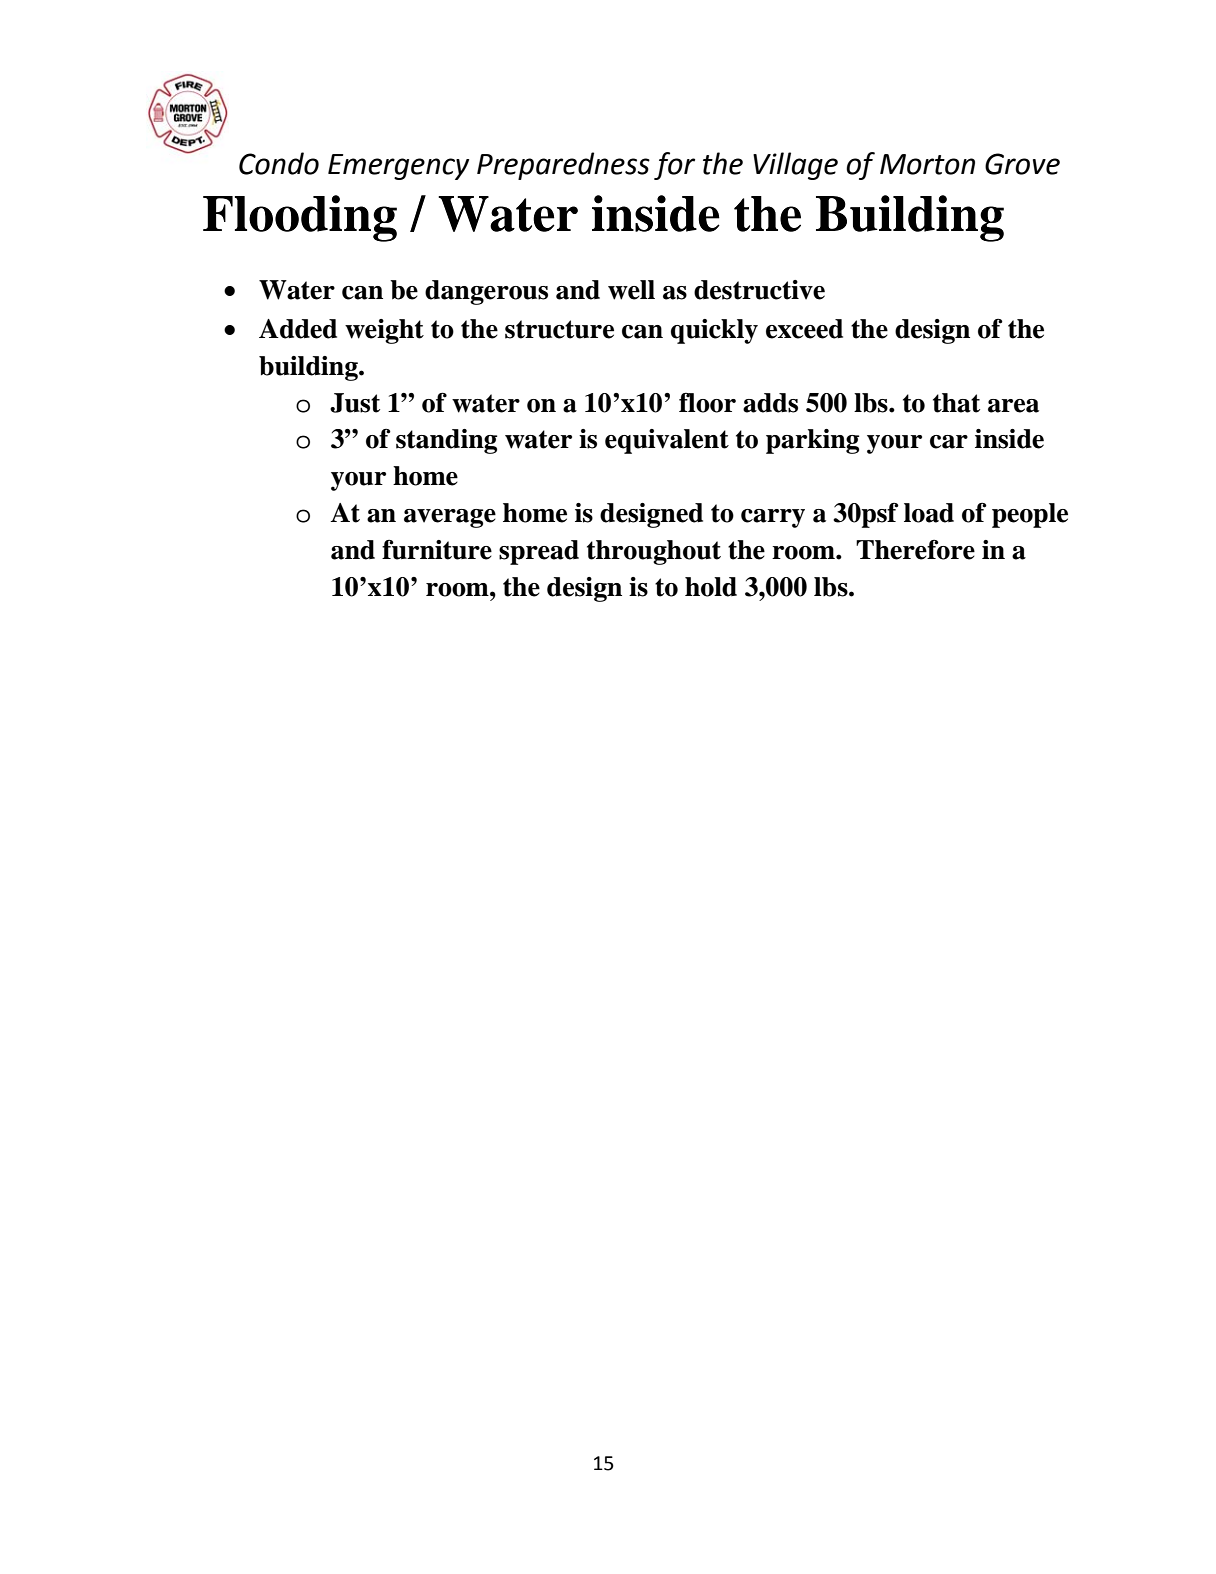 Image resolution: width=1216 pixels, height=1574 pixels. I want to click on well, so click(631, 290).
